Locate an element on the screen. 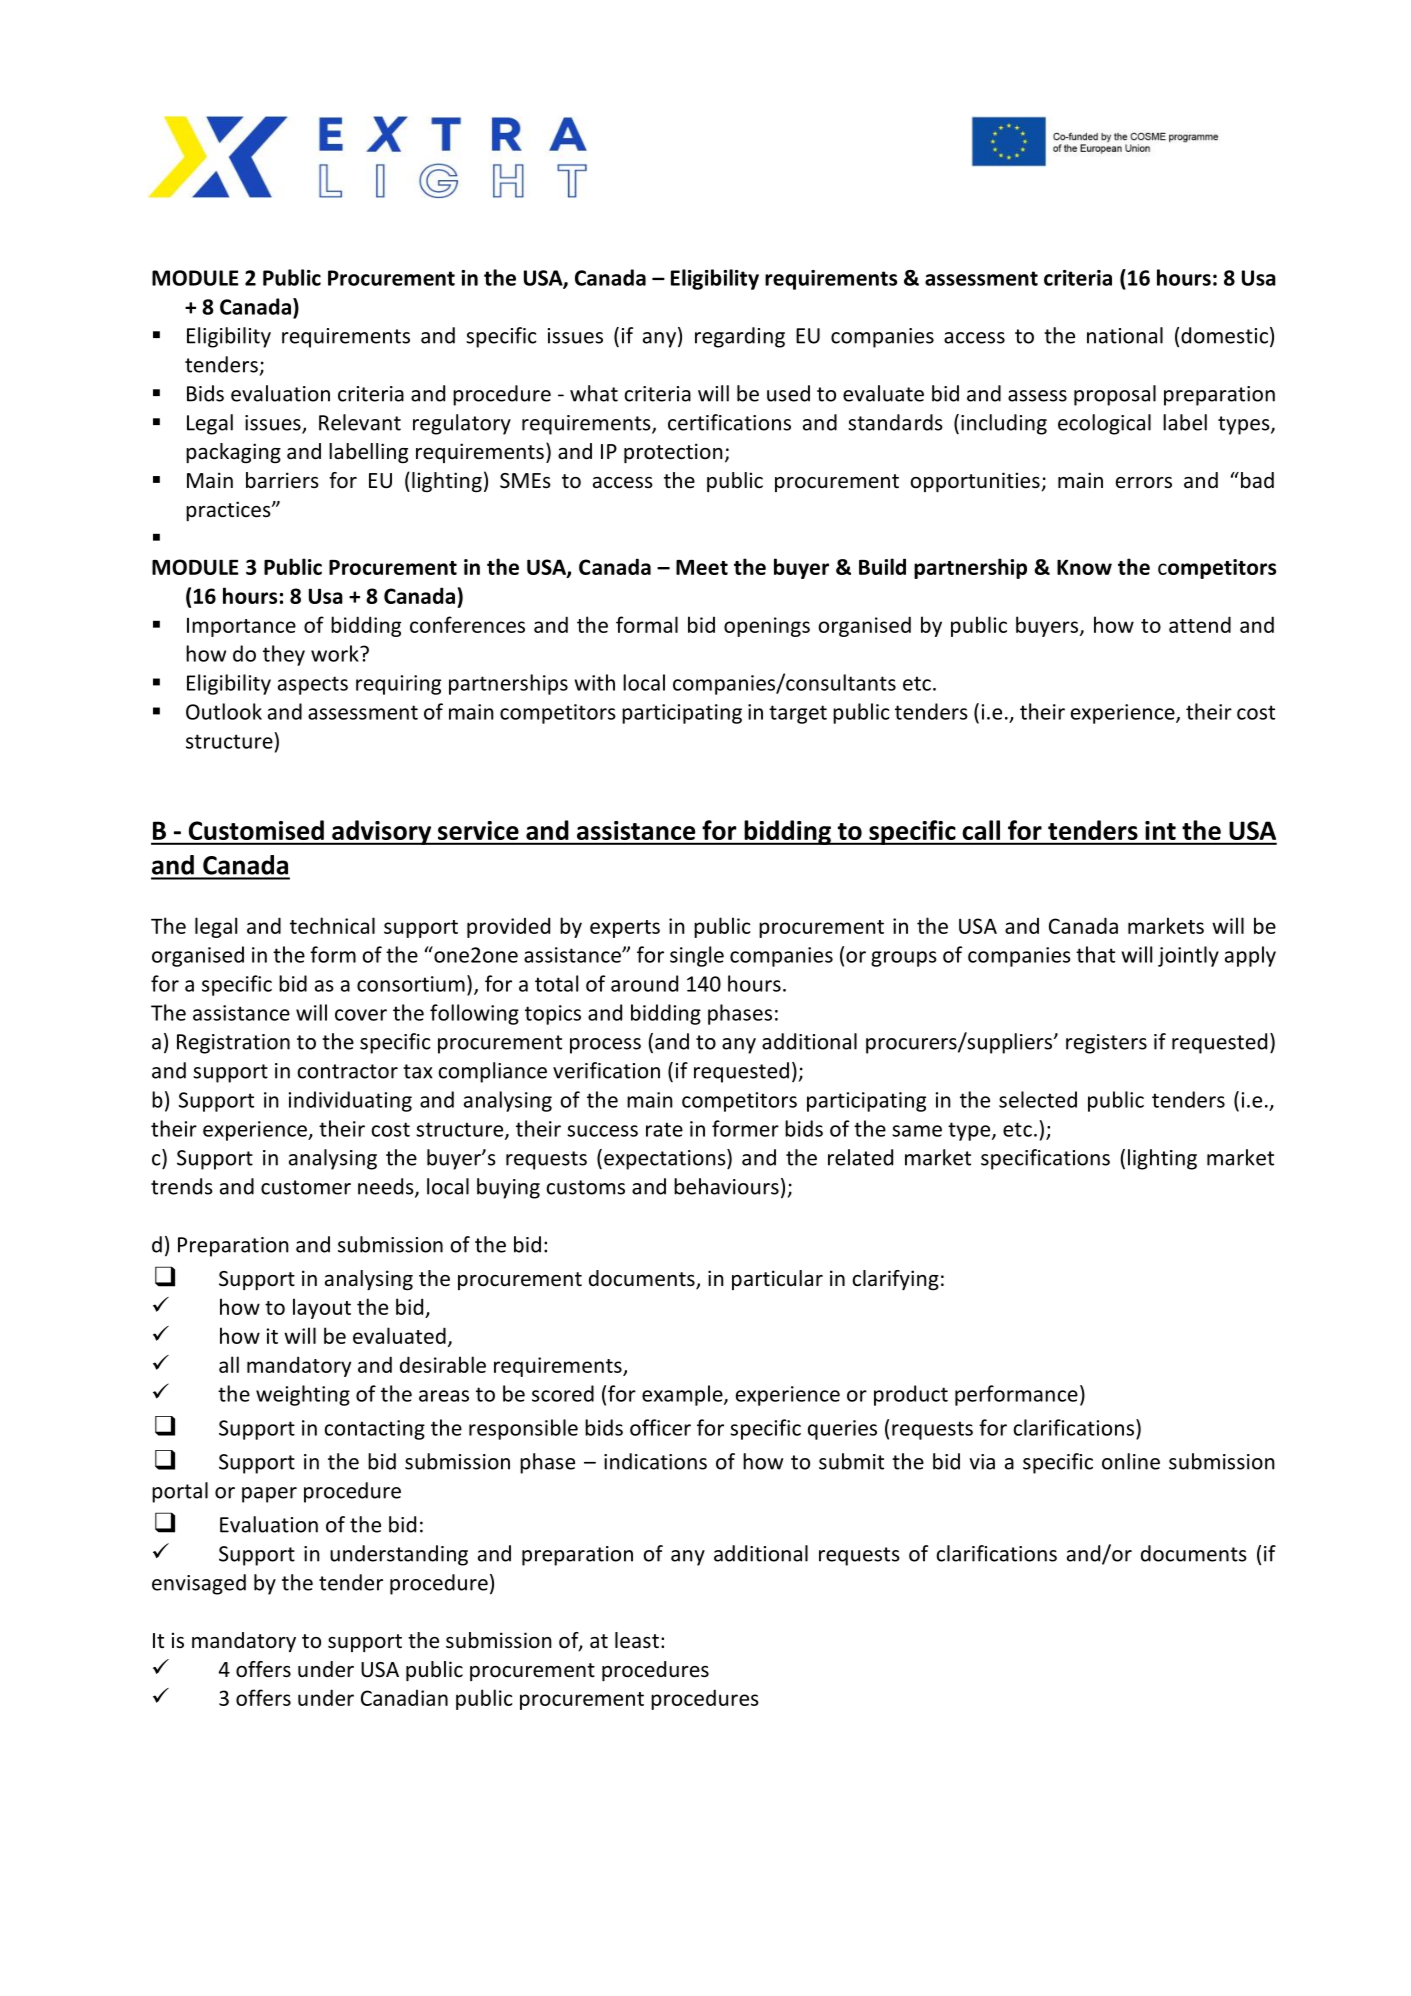 The width and height of the screenshot is (1411, 1996). call is located at coordinates (981, 830).
